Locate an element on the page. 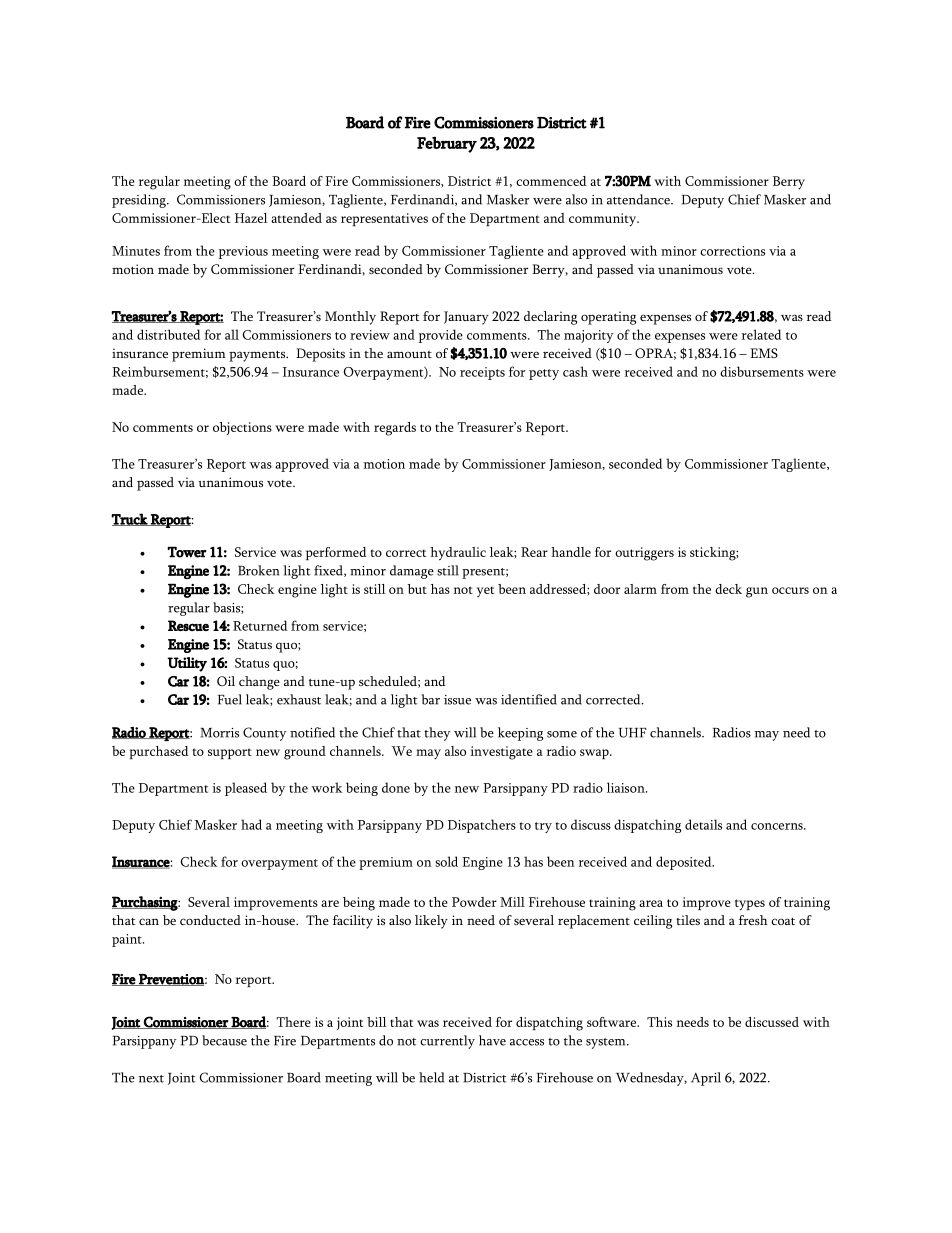  attendance is located at coordinates (639, 199).
